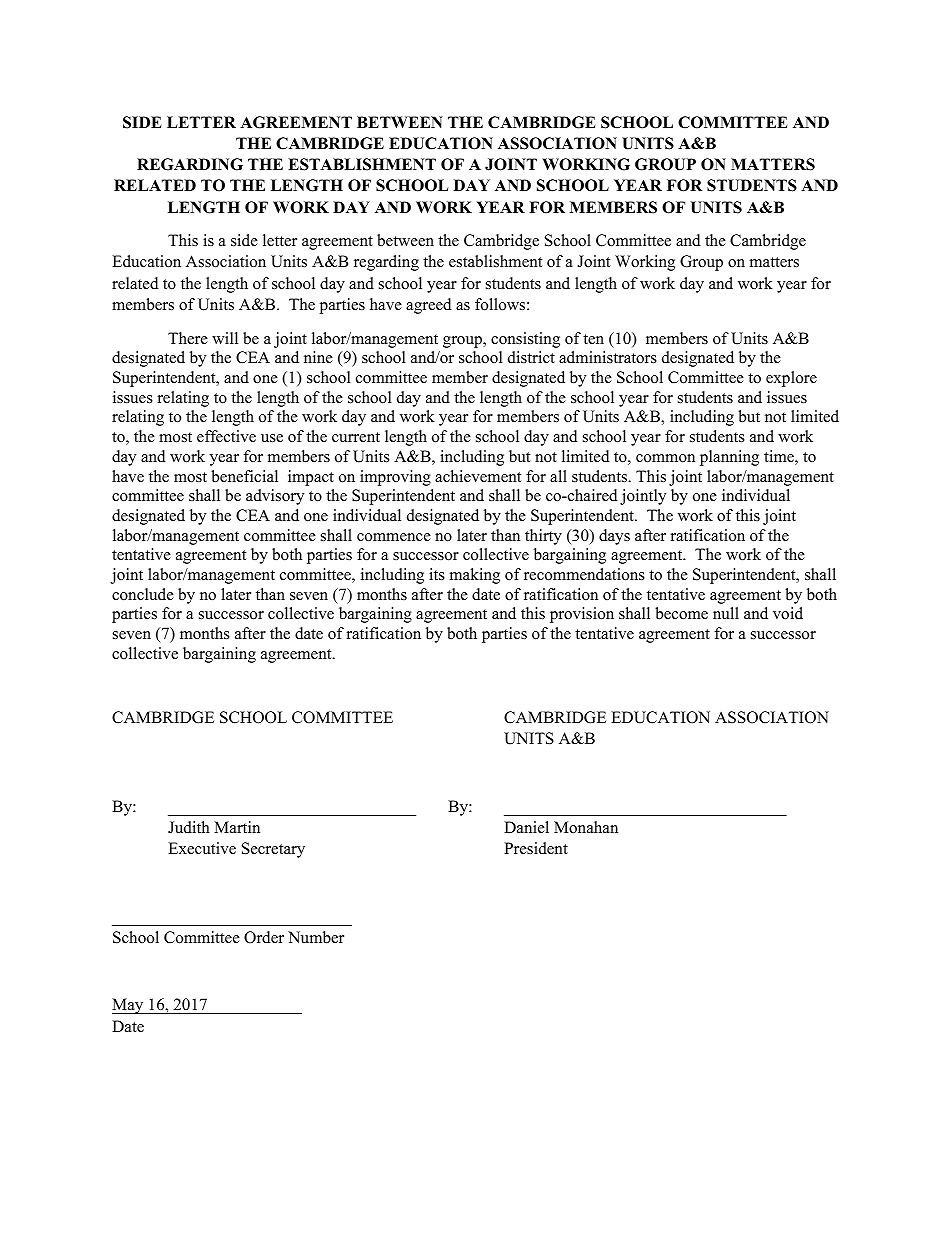 This image has width=952, height=1233. I want to click on beneficial, so click(244, 476).
